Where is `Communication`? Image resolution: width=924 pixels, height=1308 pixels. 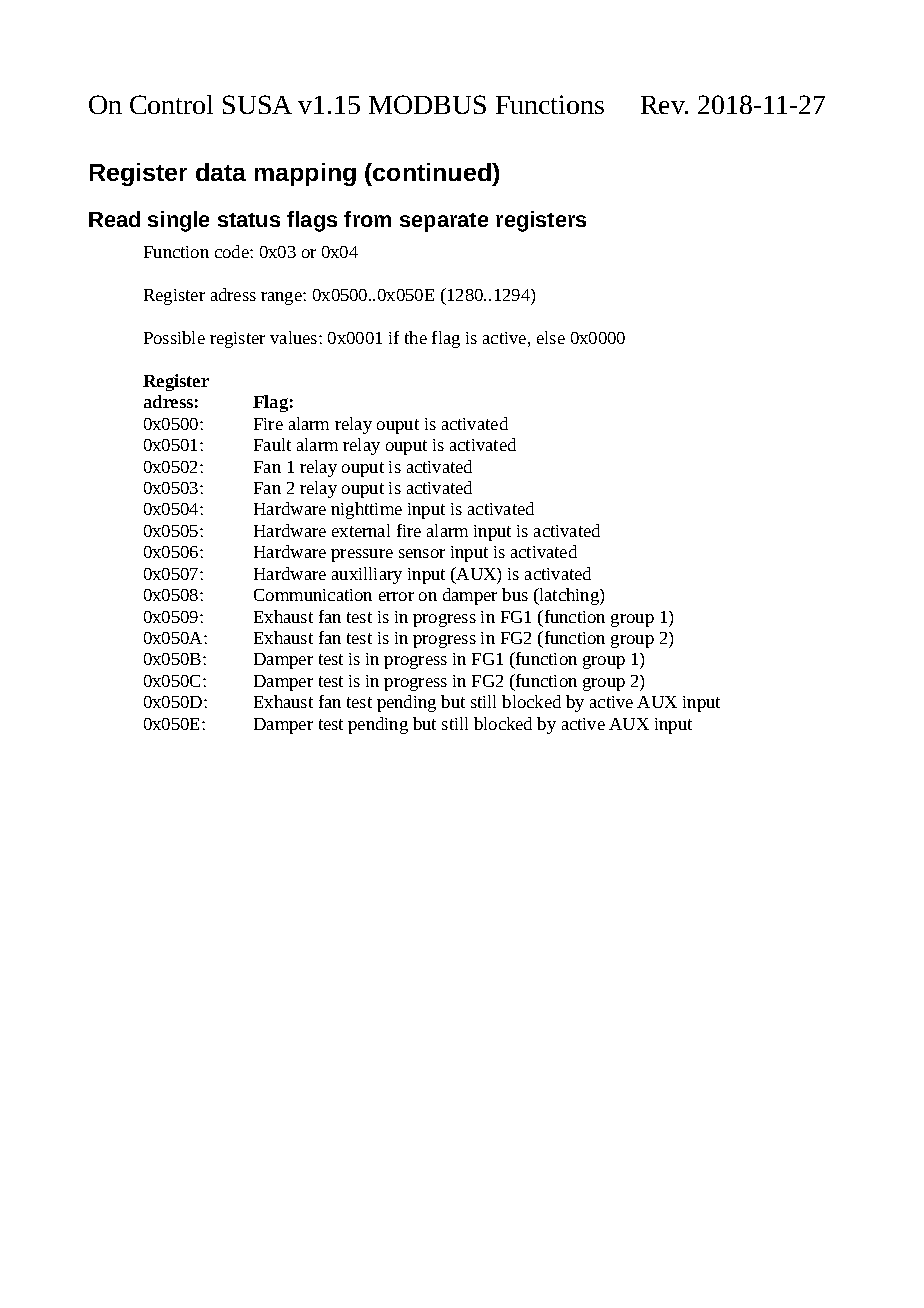 Communication is located at coordinates (313, 595).
